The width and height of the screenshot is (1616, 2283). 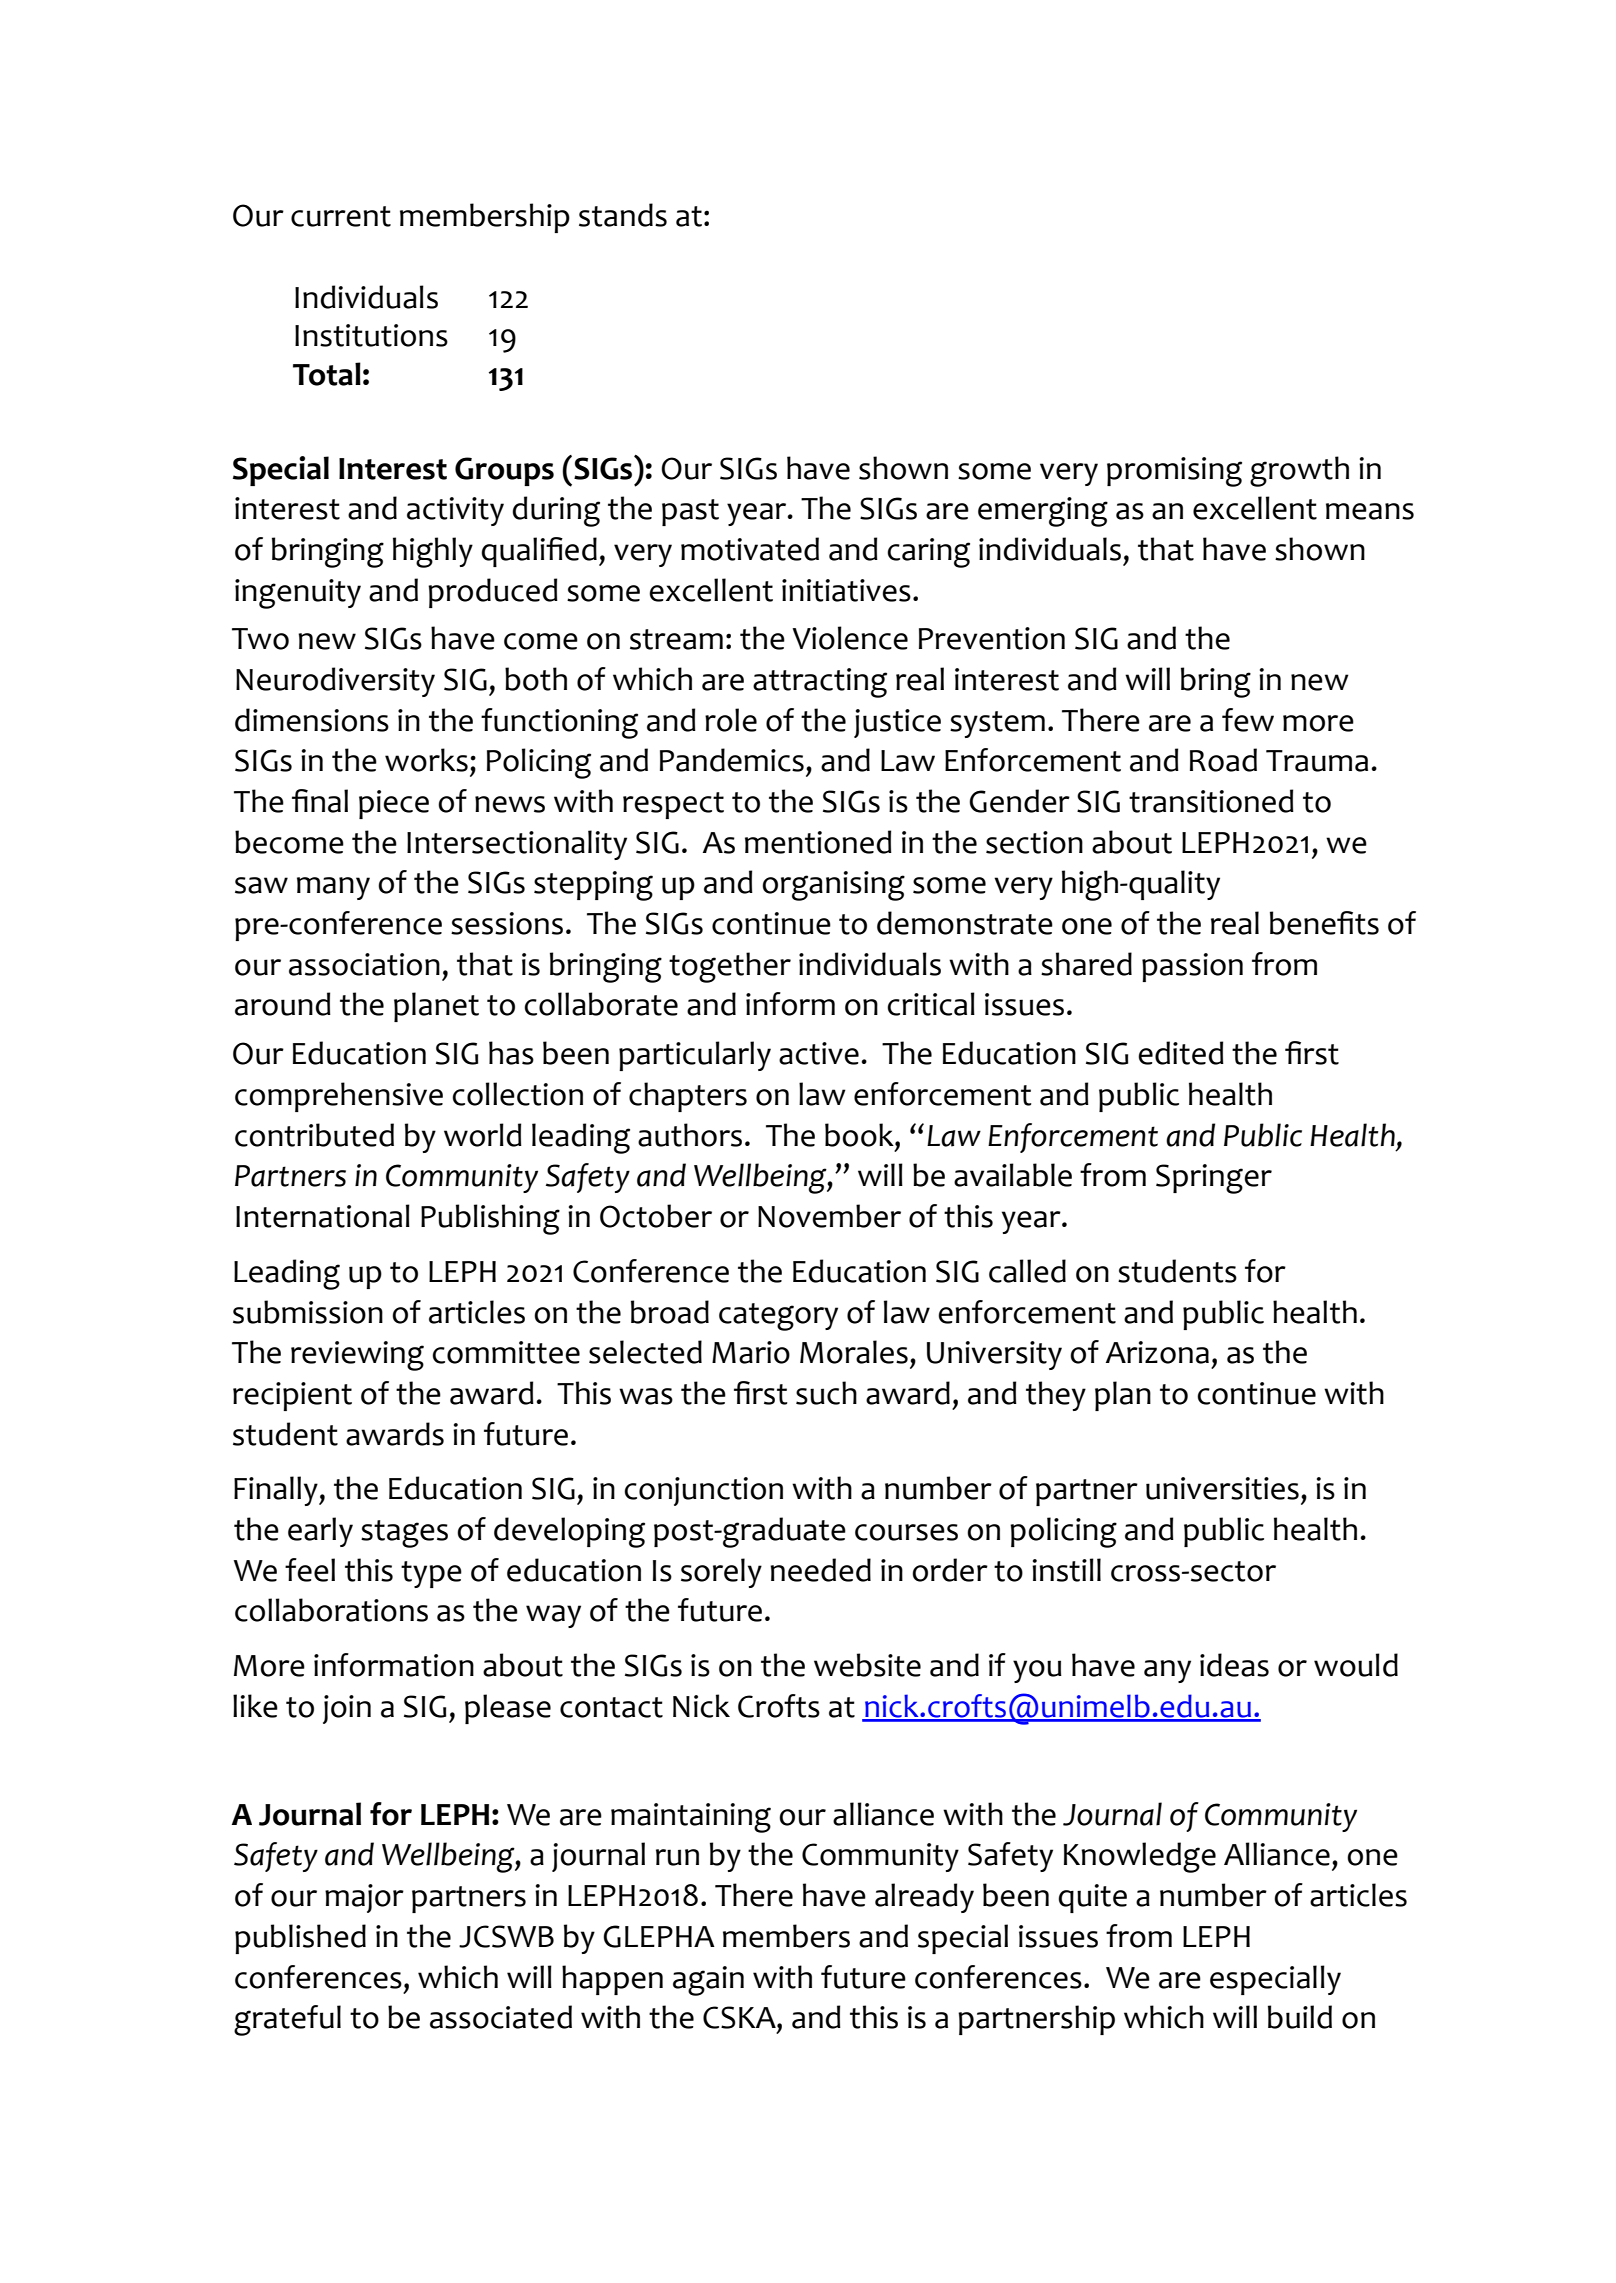 What do you see at coordinates (623, 215) in the screenshot?
I see `stands` at bounding box center [623, 215].
